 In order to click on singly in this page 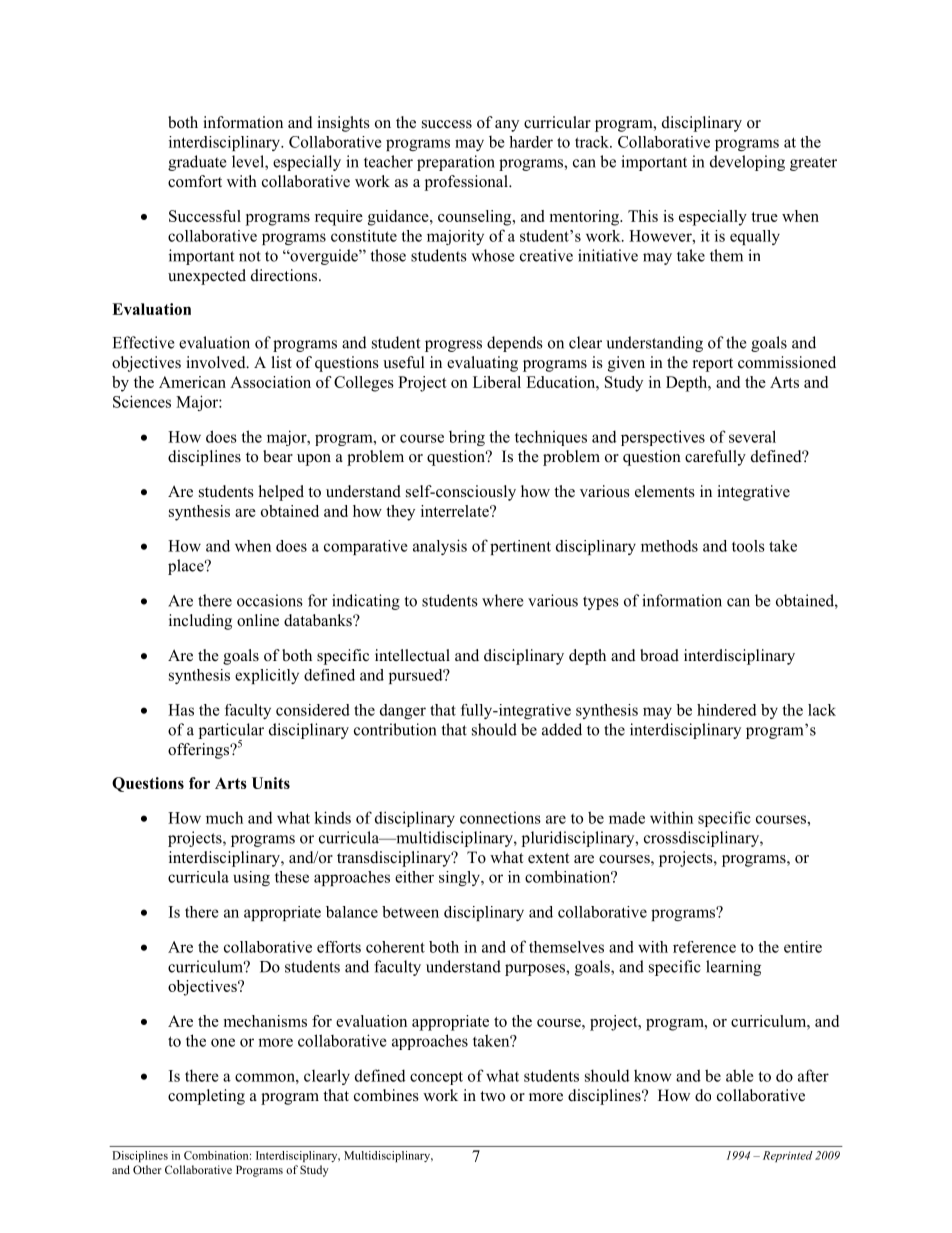, I will do `click(460, 878)`.
